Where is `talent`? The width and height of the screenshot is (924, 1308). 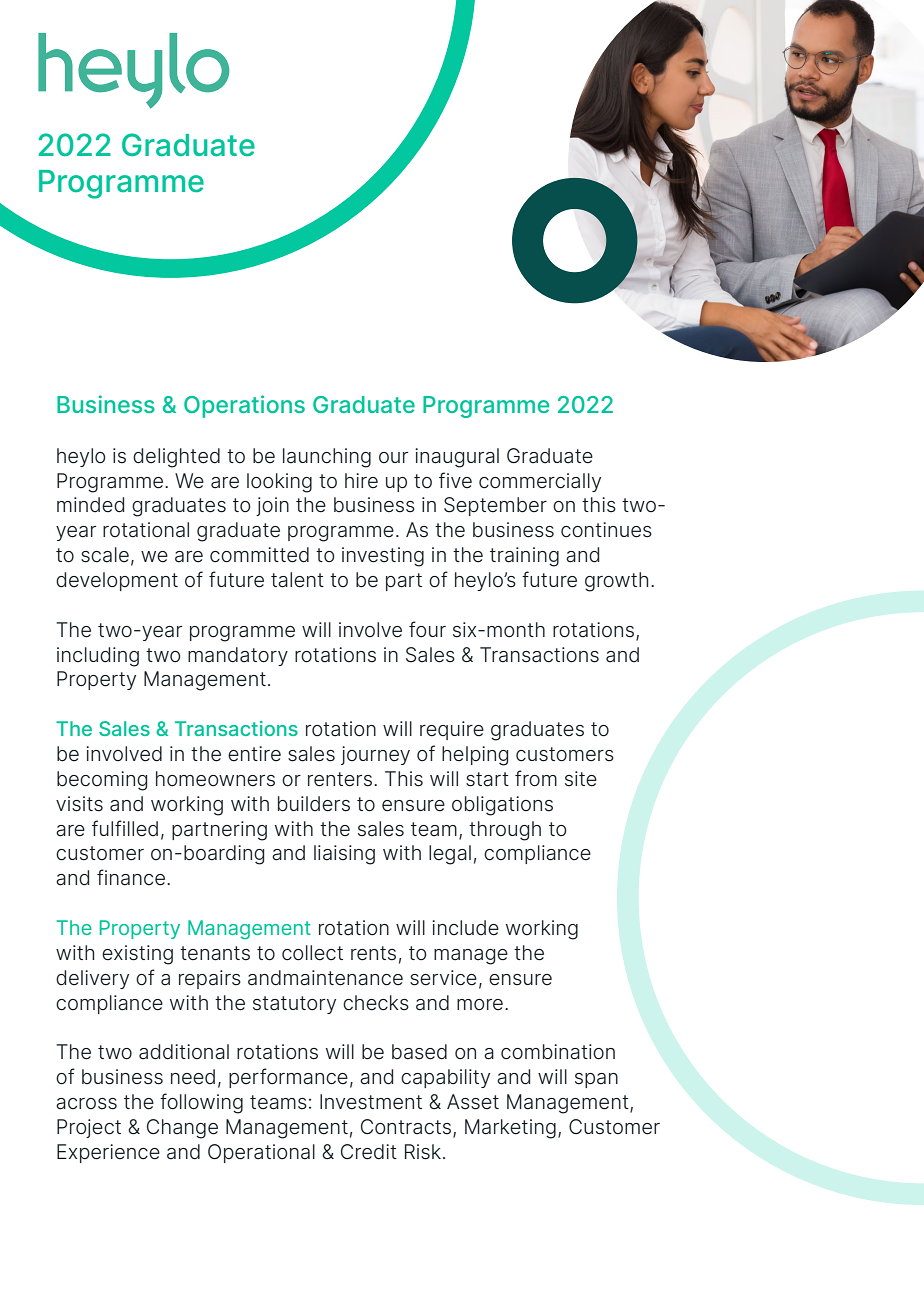
talent is located at coordinates (297, 580).
